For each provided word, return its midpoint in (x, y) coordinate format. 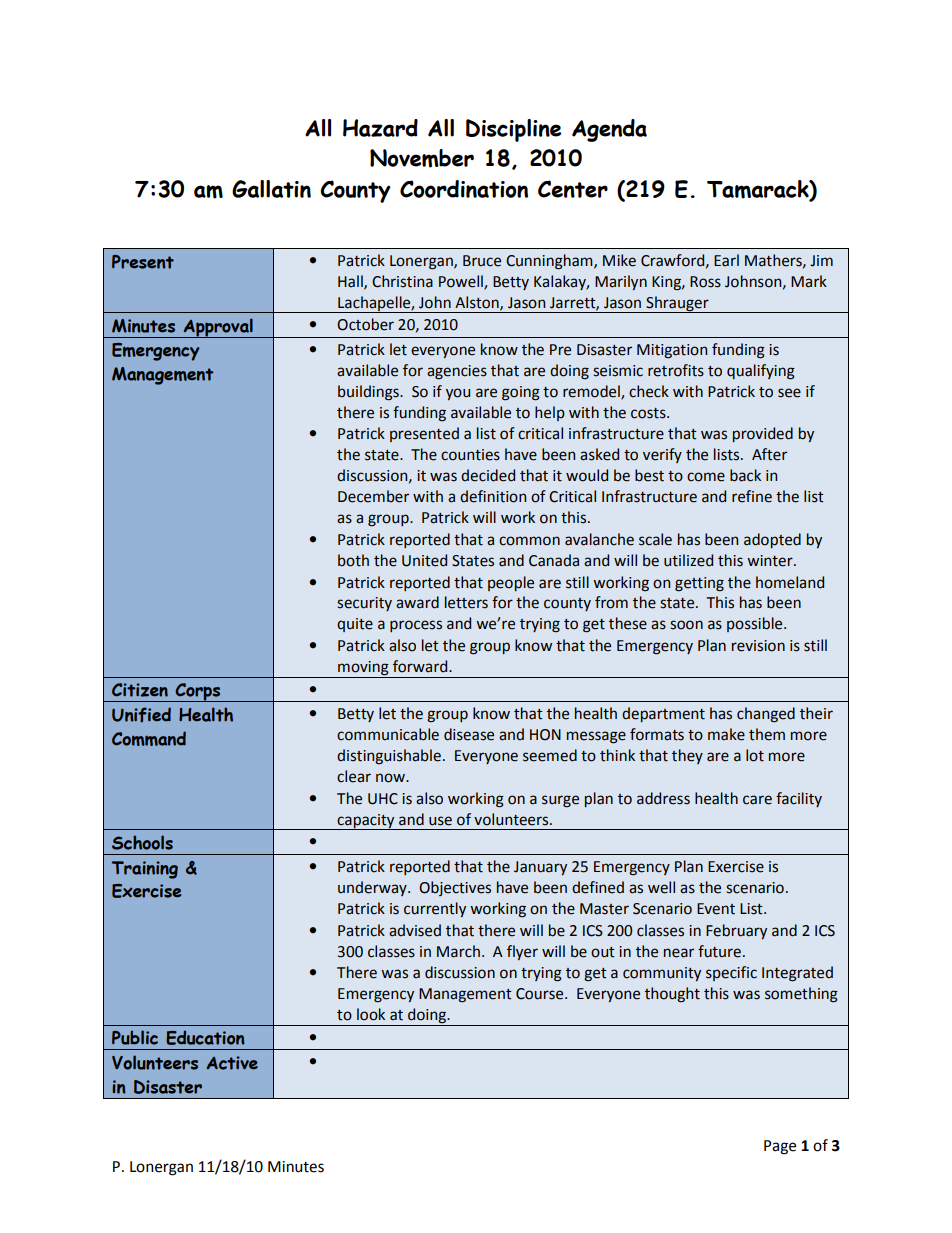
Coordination (464, 189)
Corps (198, 692)
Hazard (380, 128)
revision (758, 646)
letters (466, 602)
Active (232, 1063)
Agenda (609, 130)
